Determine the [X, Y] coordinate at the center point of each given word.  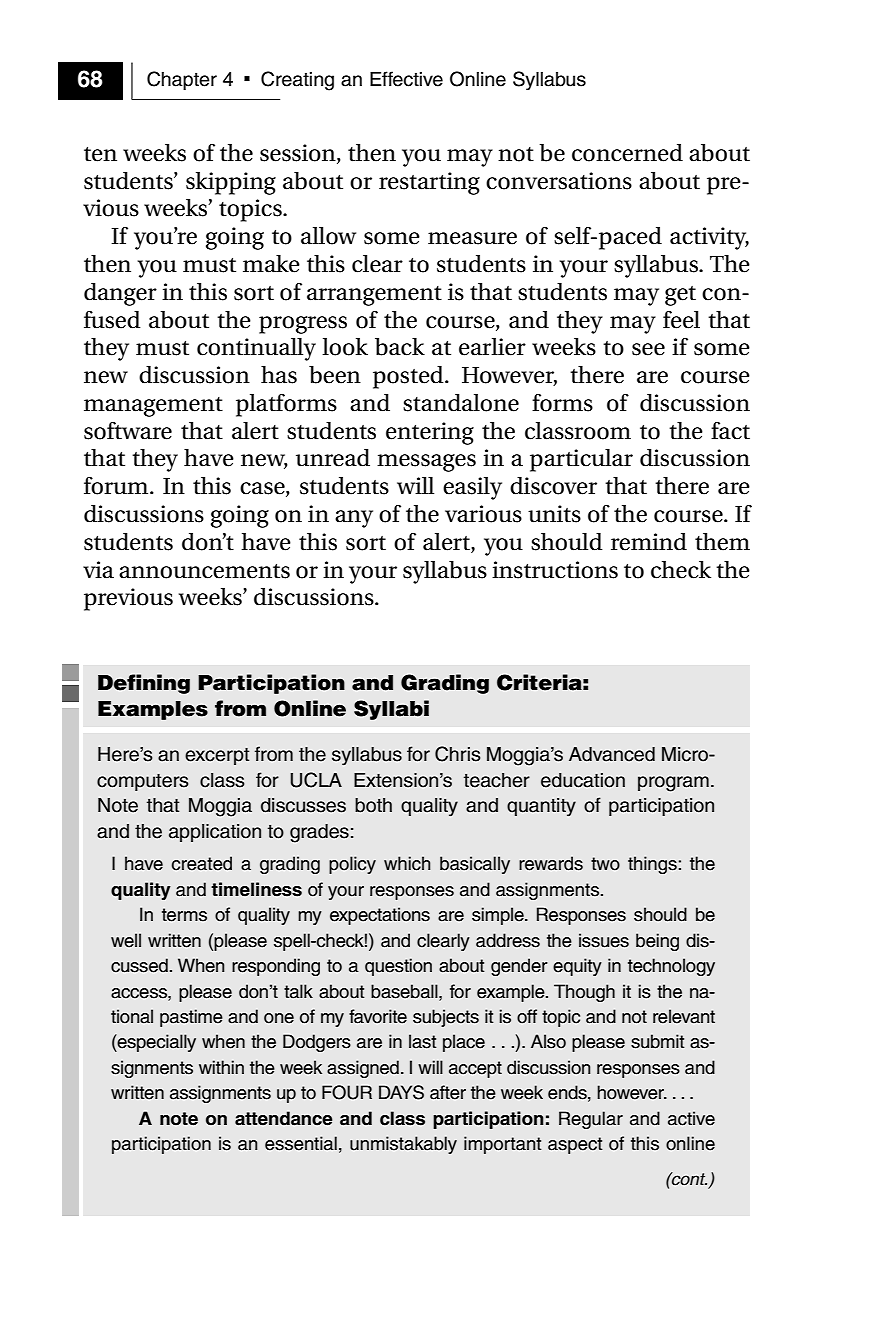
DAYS [401, 1092]
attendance [283, 1118]
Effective [406, 79]
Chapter [182, 80]
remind [649, 542]
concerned [627, 153]
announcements [204, 571]
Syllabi [391, 710]
